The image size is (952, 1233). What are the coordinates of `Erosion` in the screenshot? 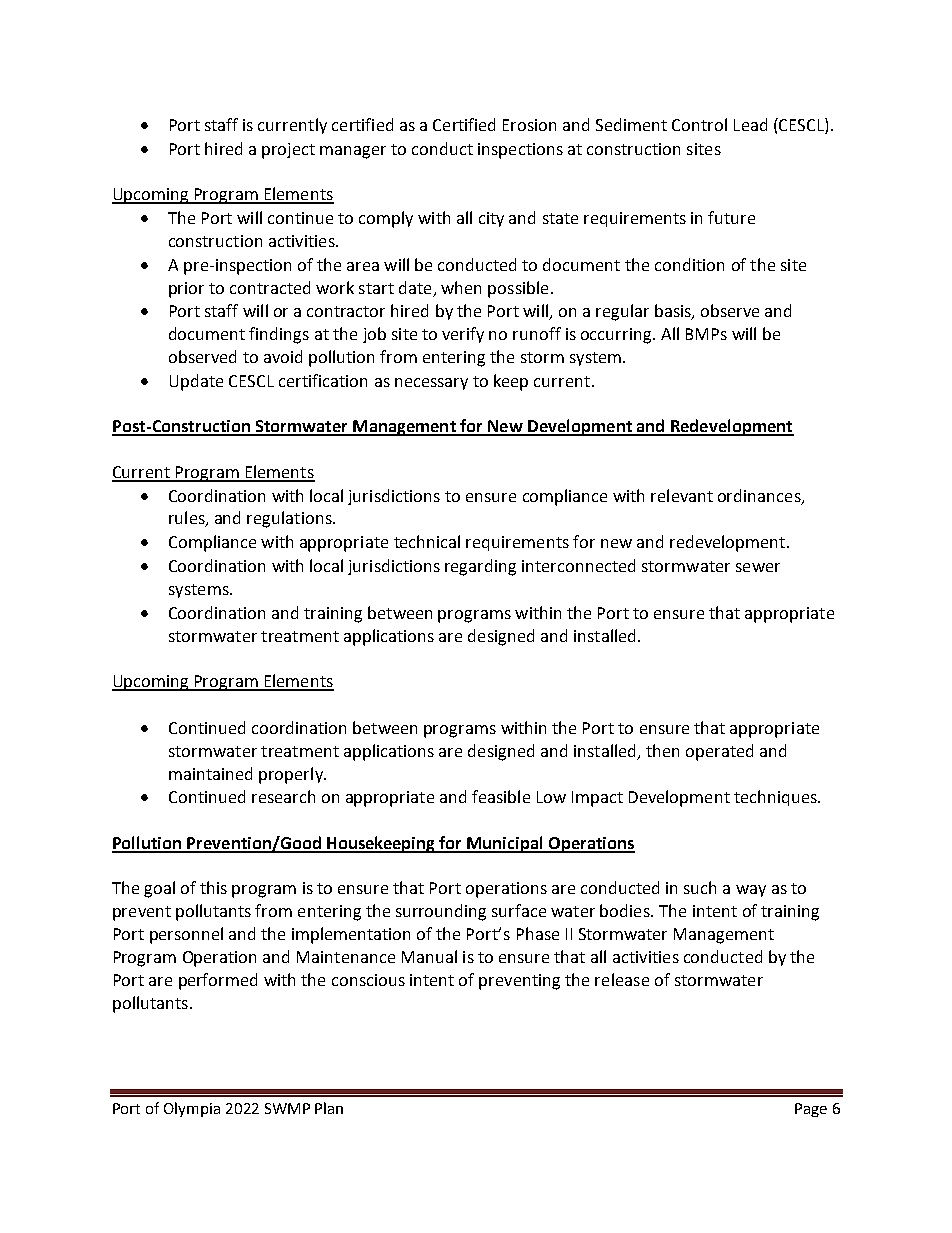 It's located at (529, 125).
